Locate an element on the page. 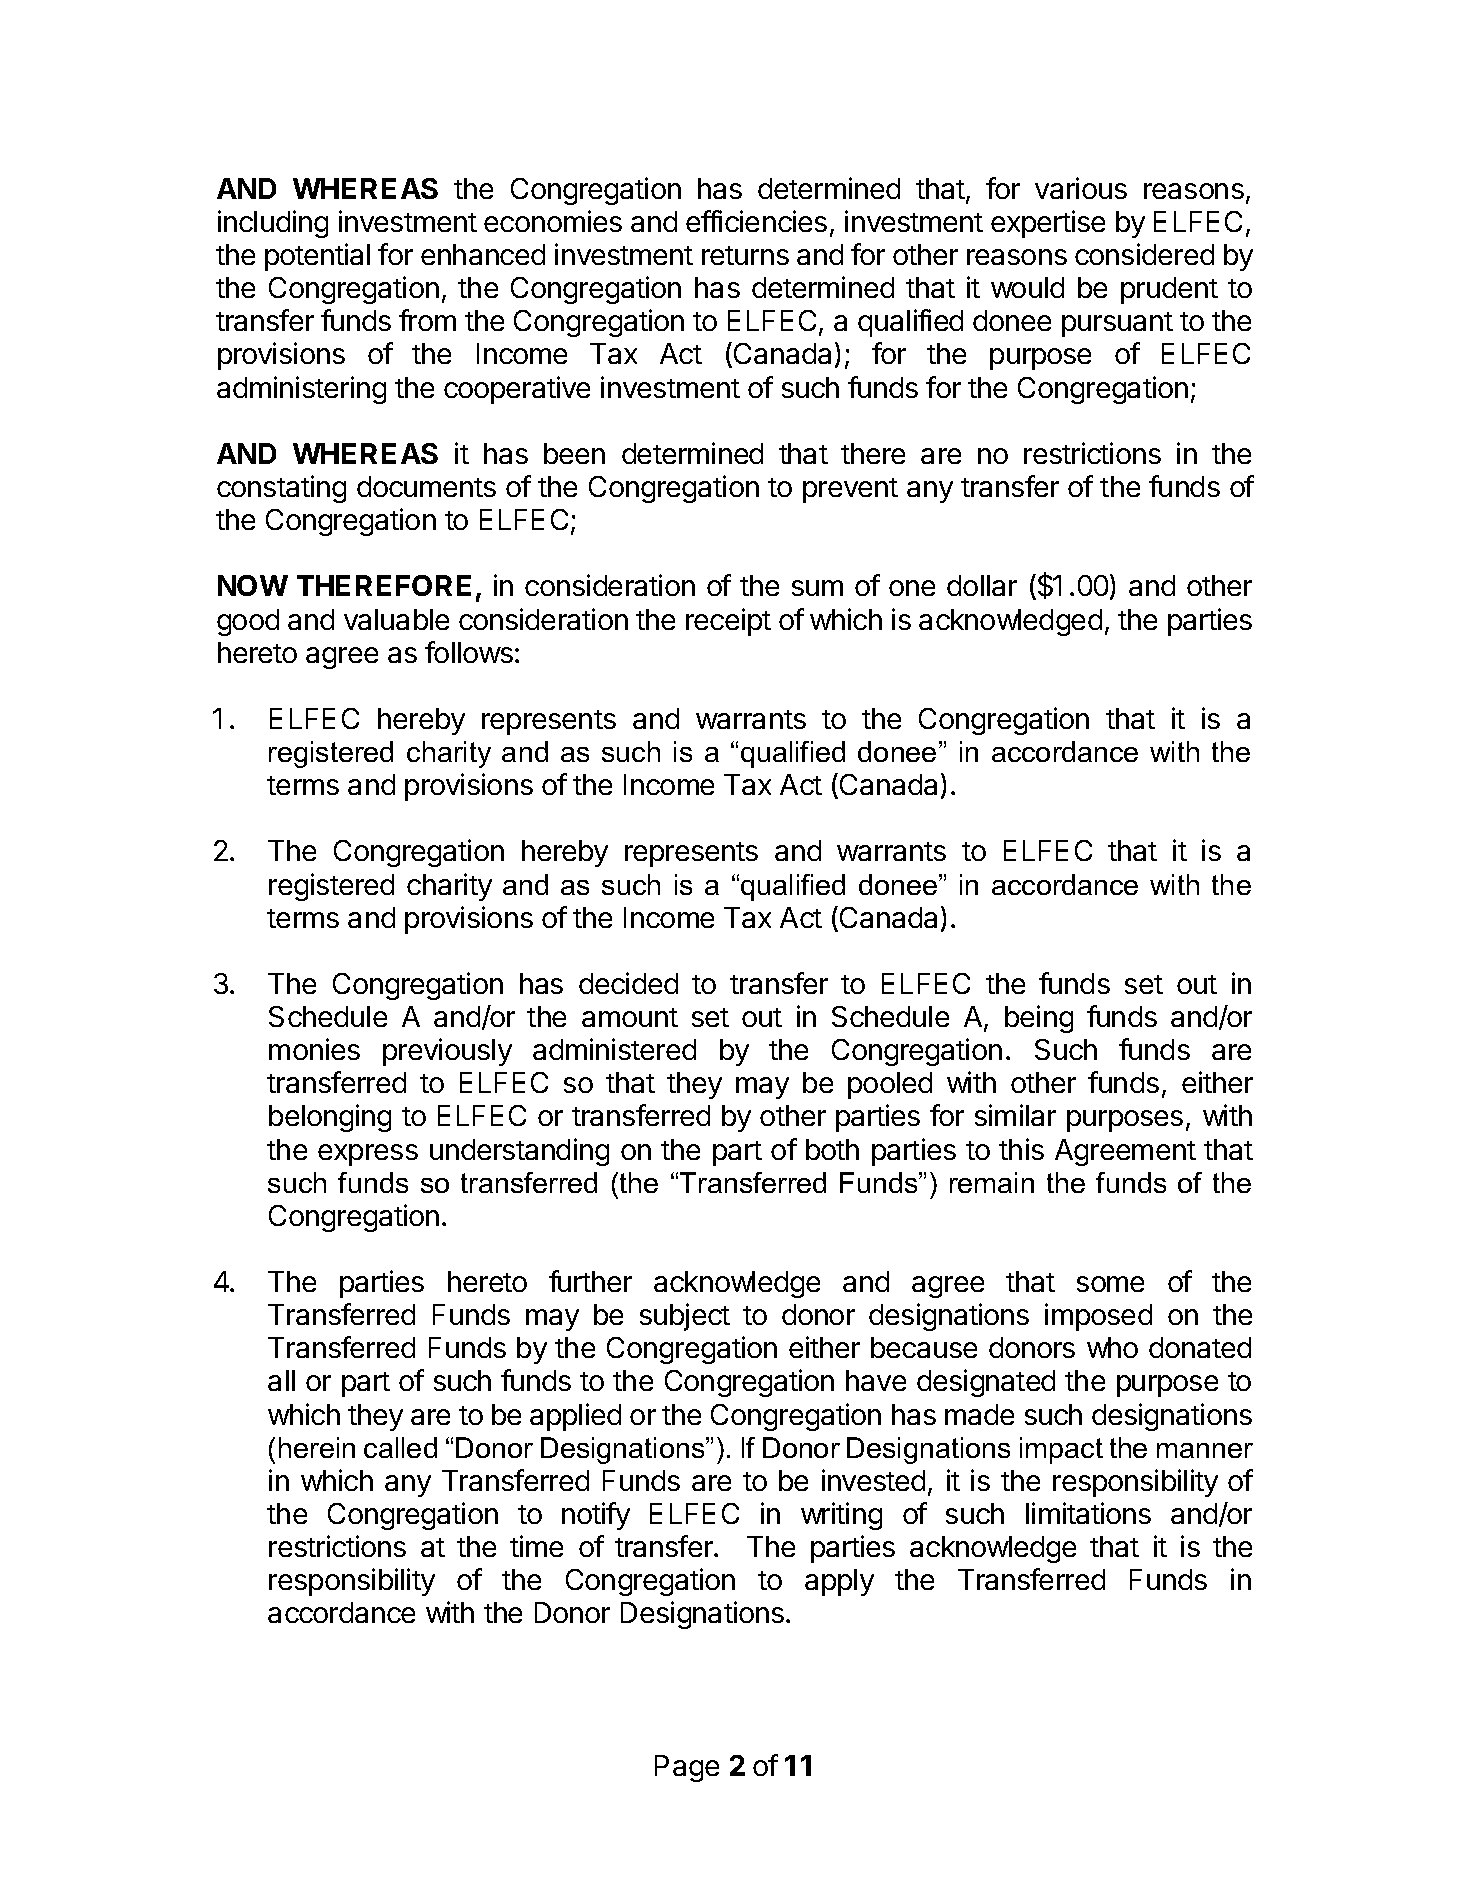  some is located at coordinates (1110, 1284).
